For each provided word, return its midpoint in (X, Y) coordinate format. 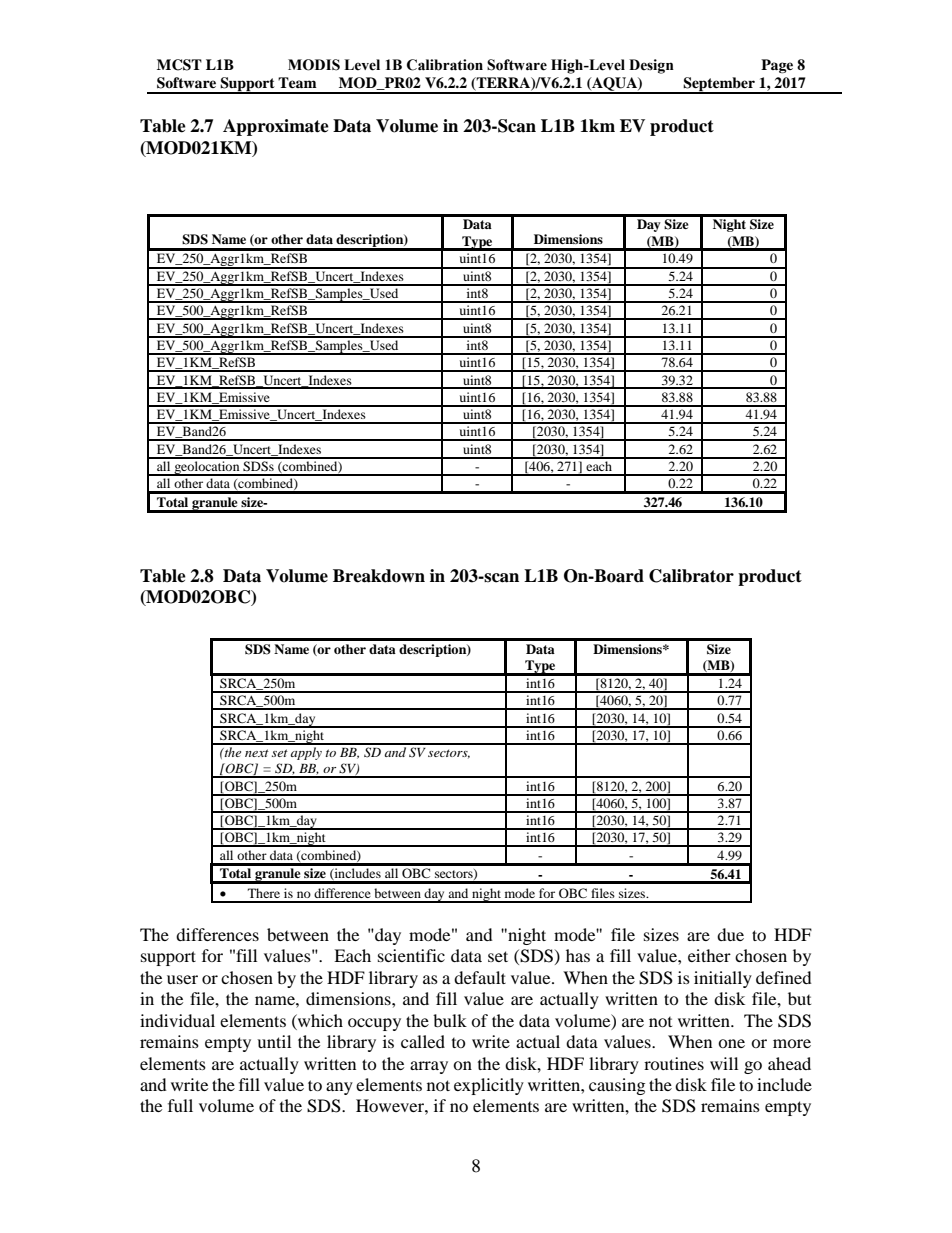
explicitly (489, 1086)
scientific (411, 955)
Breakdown (379, 576)
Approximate (276, 127)
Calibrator (691, 576)
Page (777, 66)
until (274, 1041)
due (730, 934)
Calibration (445, 65)
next (257, 753)
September (719, 85)
